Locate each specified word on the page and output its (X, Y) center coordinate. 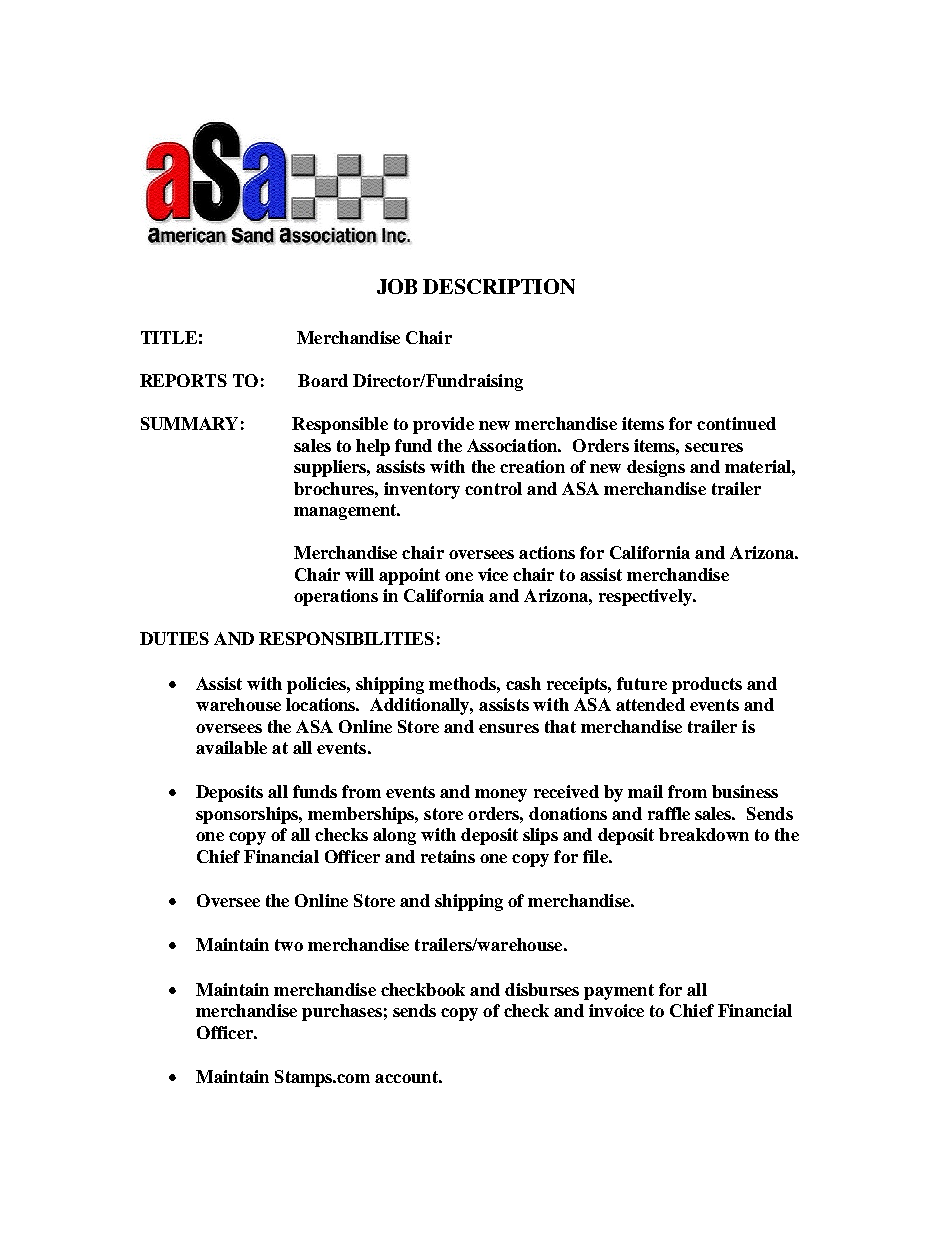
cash (523, 683)
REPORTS (183, 380)
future (642, 683)
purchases (342, 1012)
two (289, 945)
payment (619, 992)
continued (736, 423)
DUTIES (174, 638)
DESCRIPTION (499, 286)
